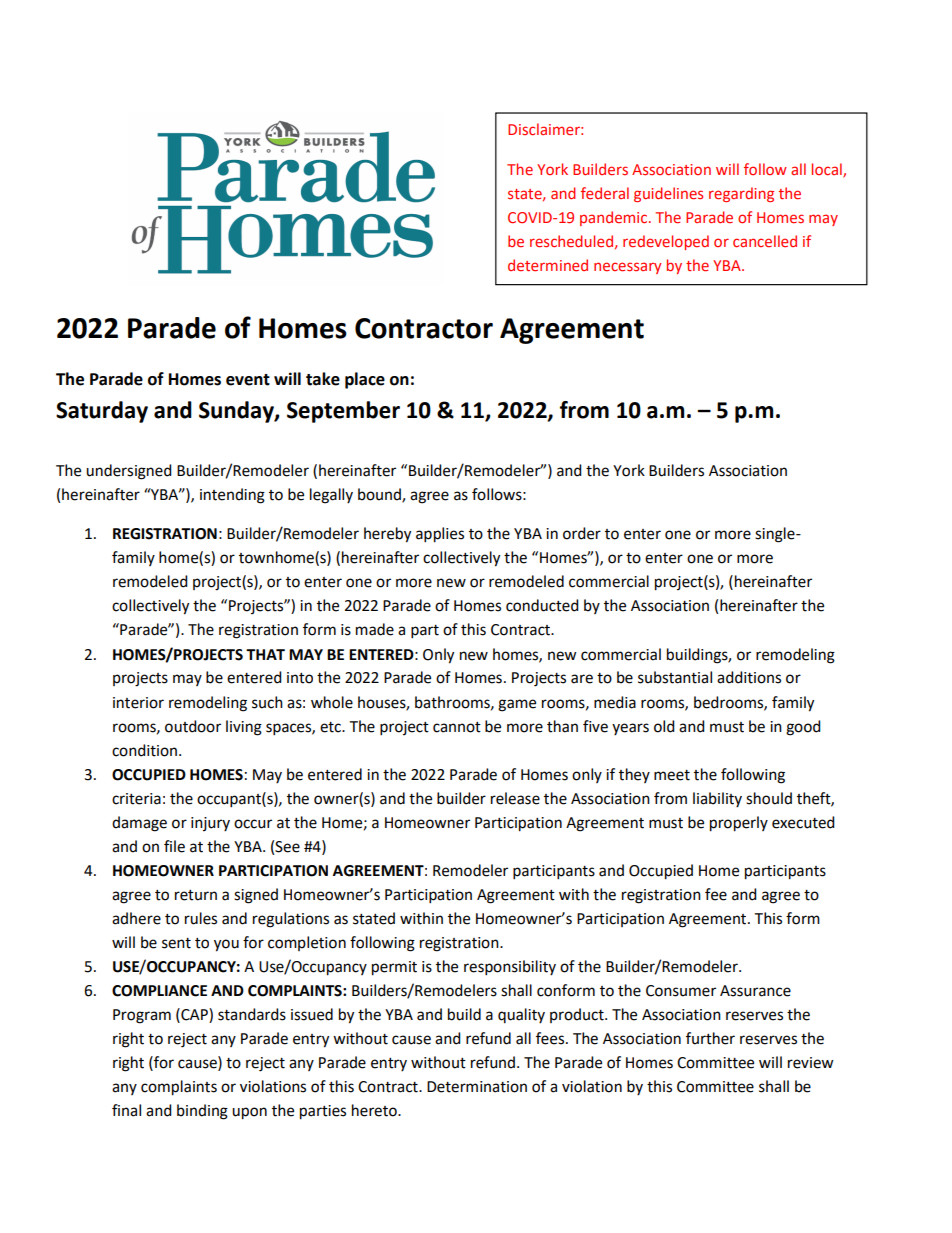 The image size is (952, 1233). I want to click on Saturday, so click(102, 412).
